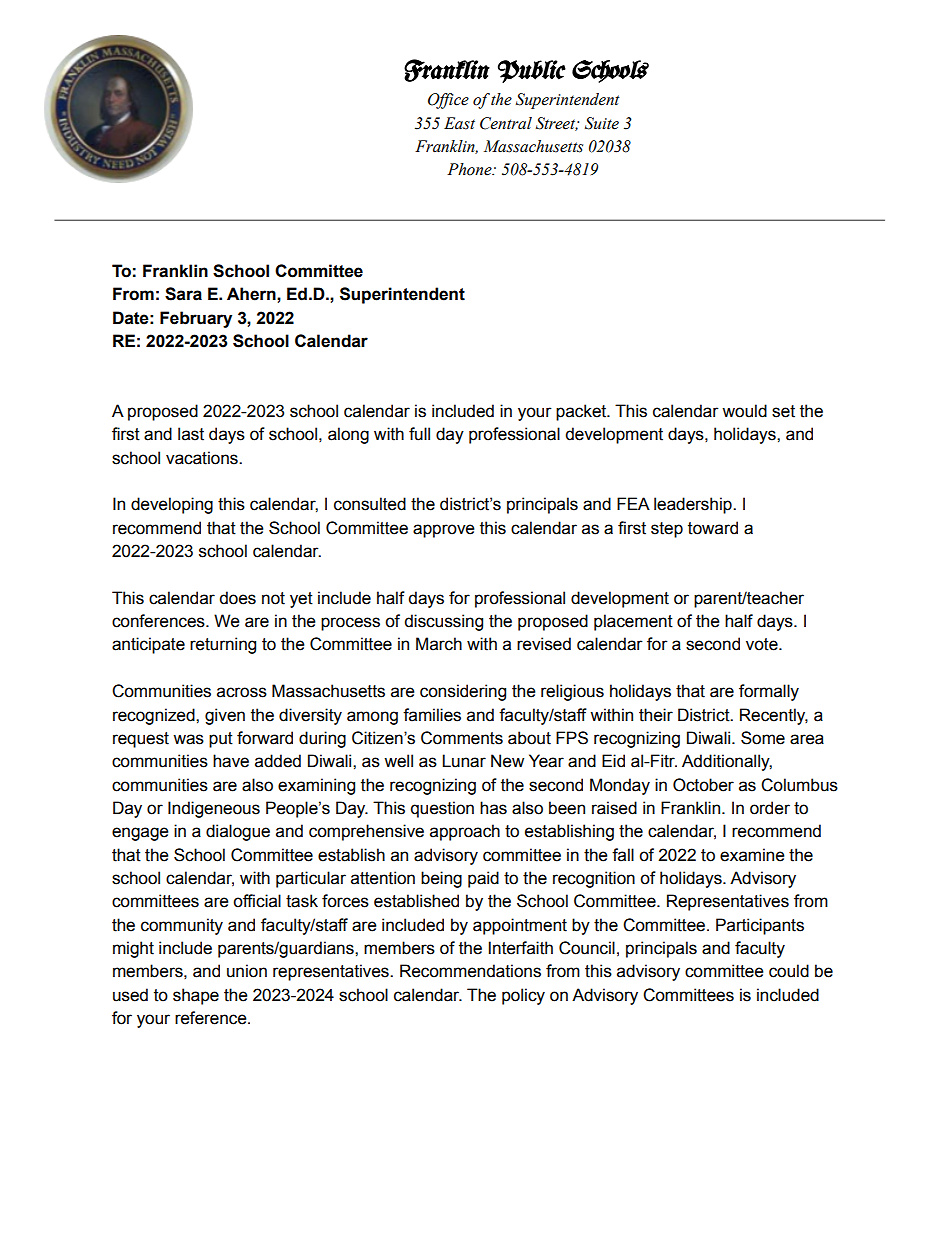 The image size is (952, 1233). What do you see at coordinates (470, 169) in the document?
I see `Phone` at bounding box center [470, 169].
